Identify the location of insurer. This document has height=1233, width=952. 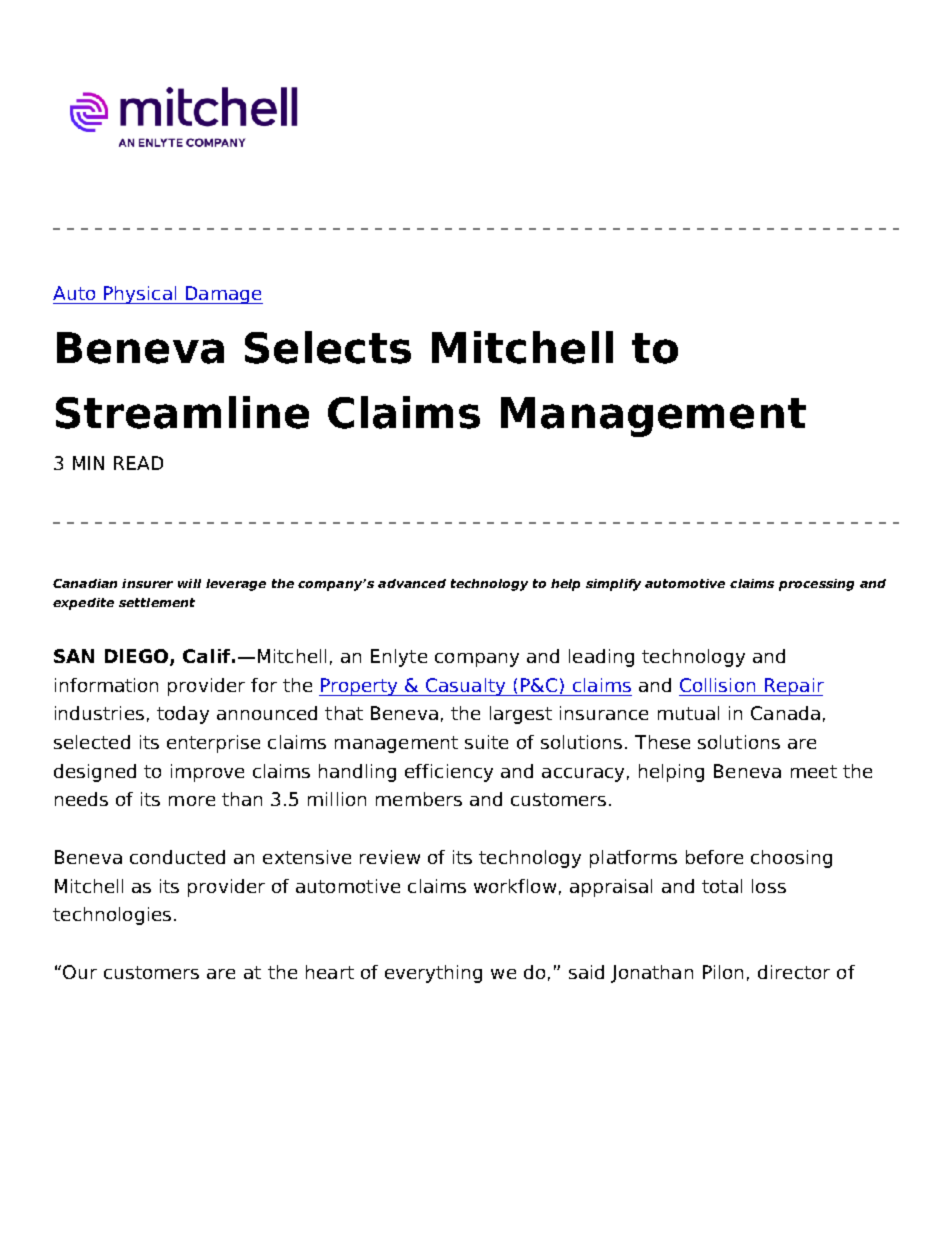
(147, 583).
